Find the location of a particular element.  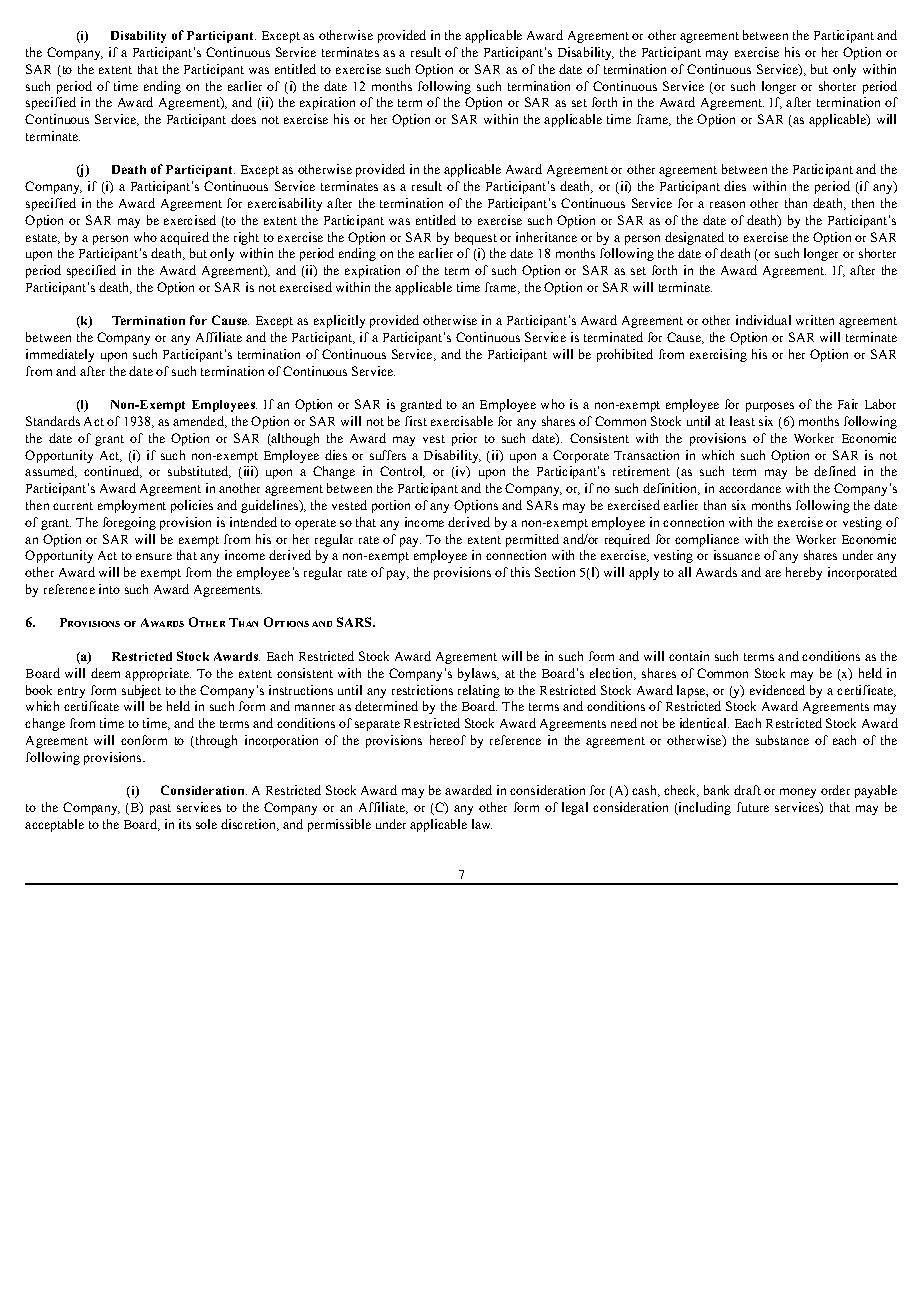

contain is located at coordinates (689, 656).
